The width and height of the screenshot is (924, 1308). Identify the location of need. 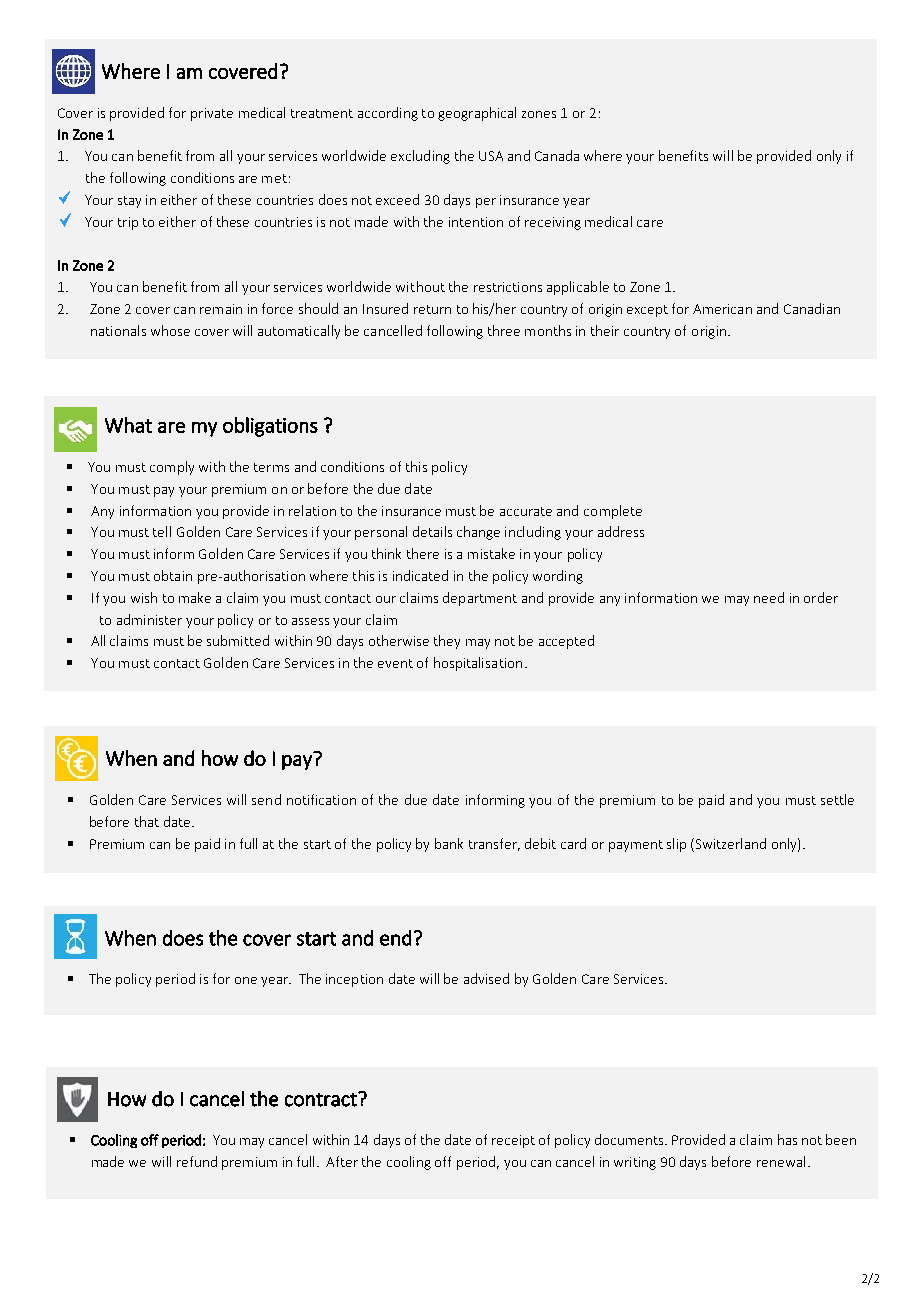
(769, 597).
